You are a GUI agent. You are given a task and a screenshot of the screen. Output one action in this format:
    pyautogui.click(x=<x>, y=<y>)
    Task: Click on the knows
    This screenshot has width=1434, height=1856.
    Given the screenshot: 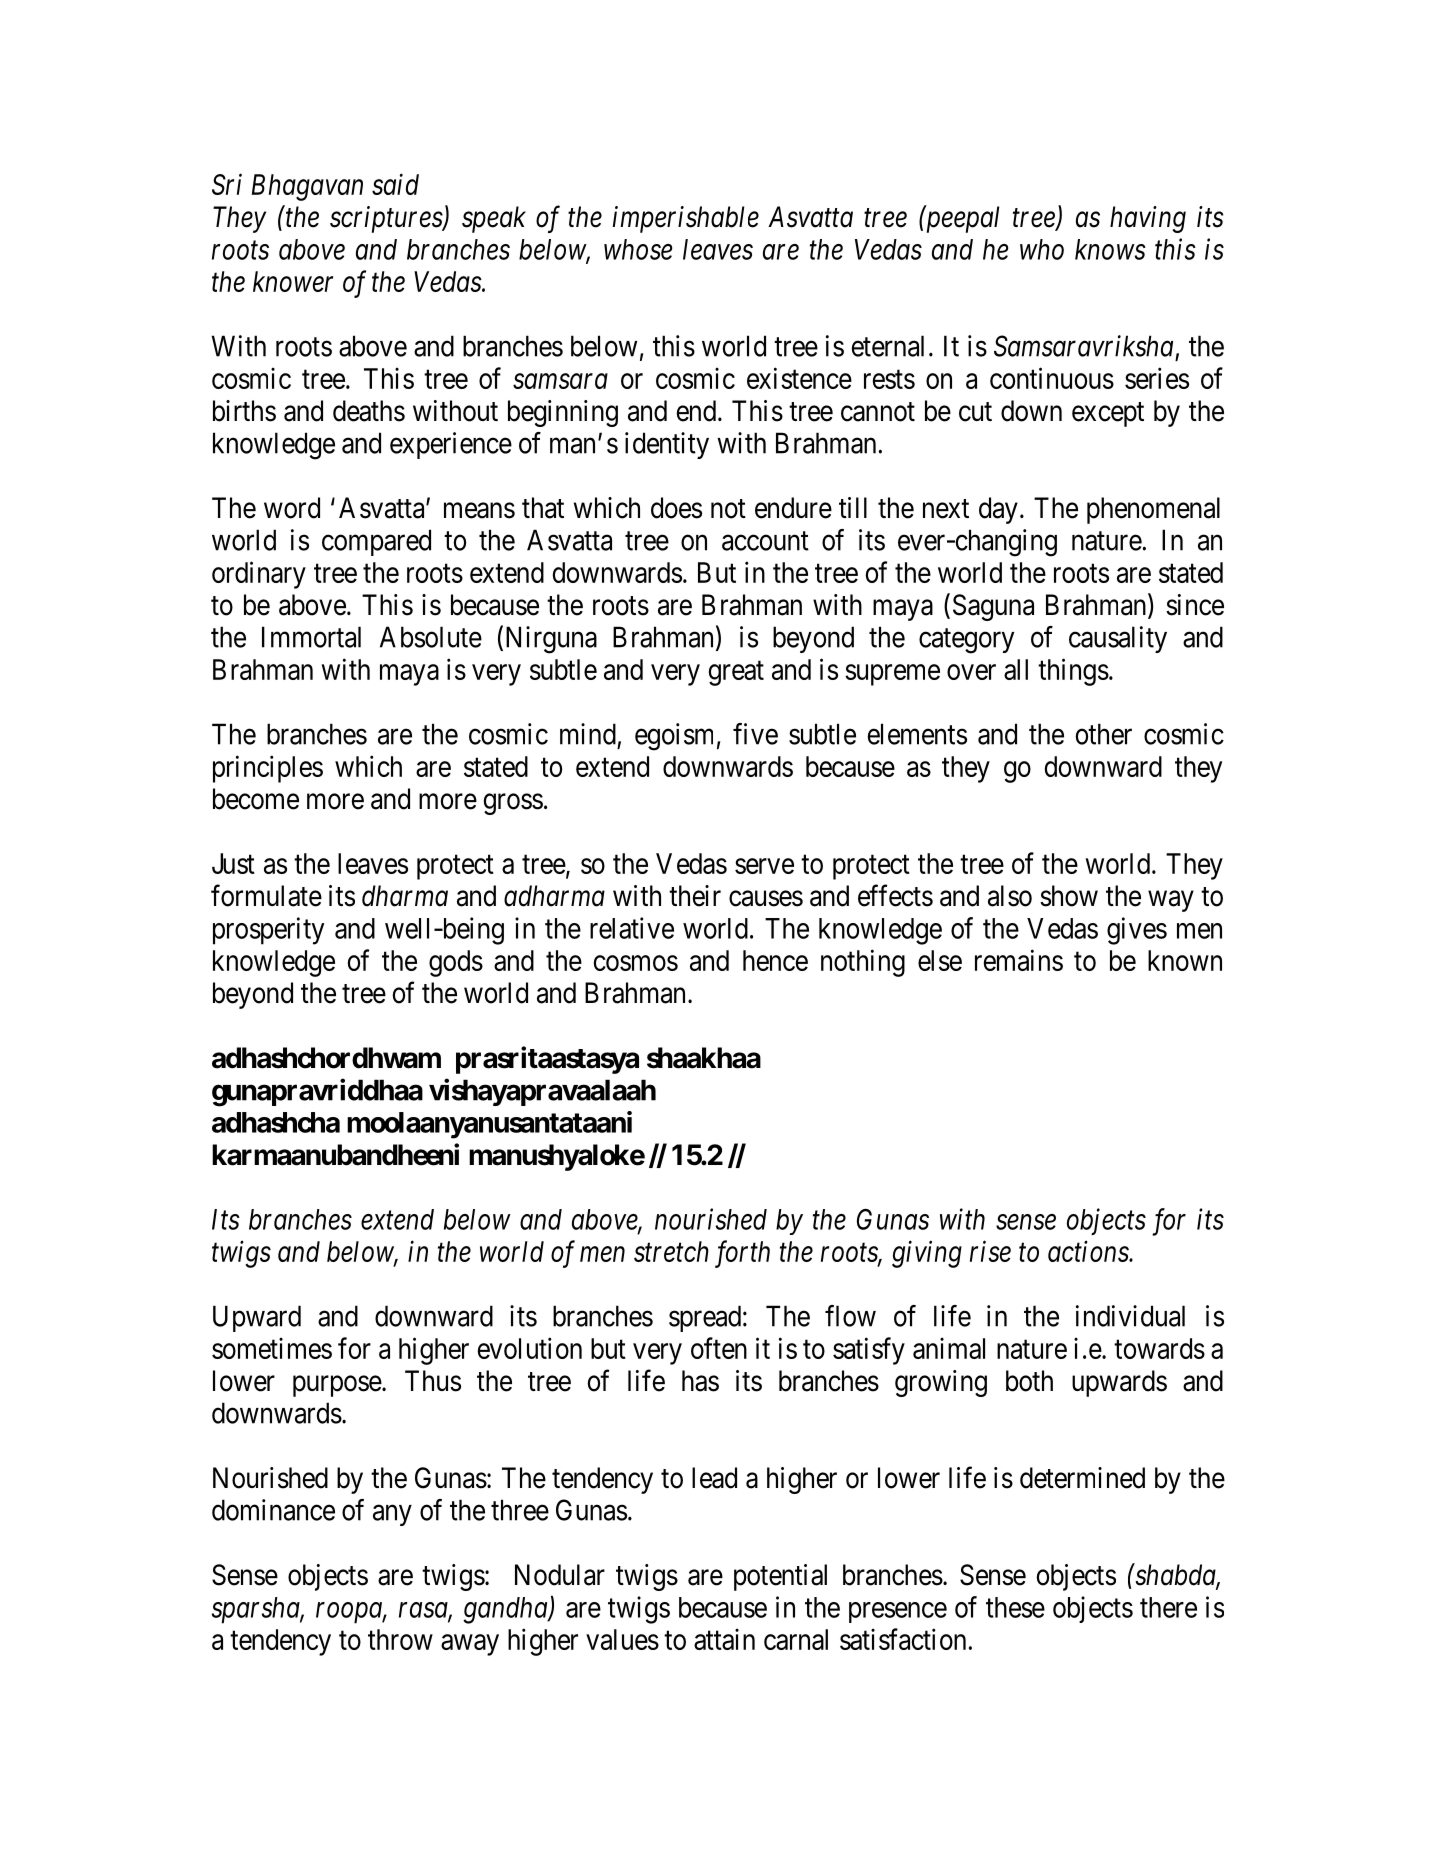 What is the action you would take?
    pyautogui.click(x=1110, y=249)
